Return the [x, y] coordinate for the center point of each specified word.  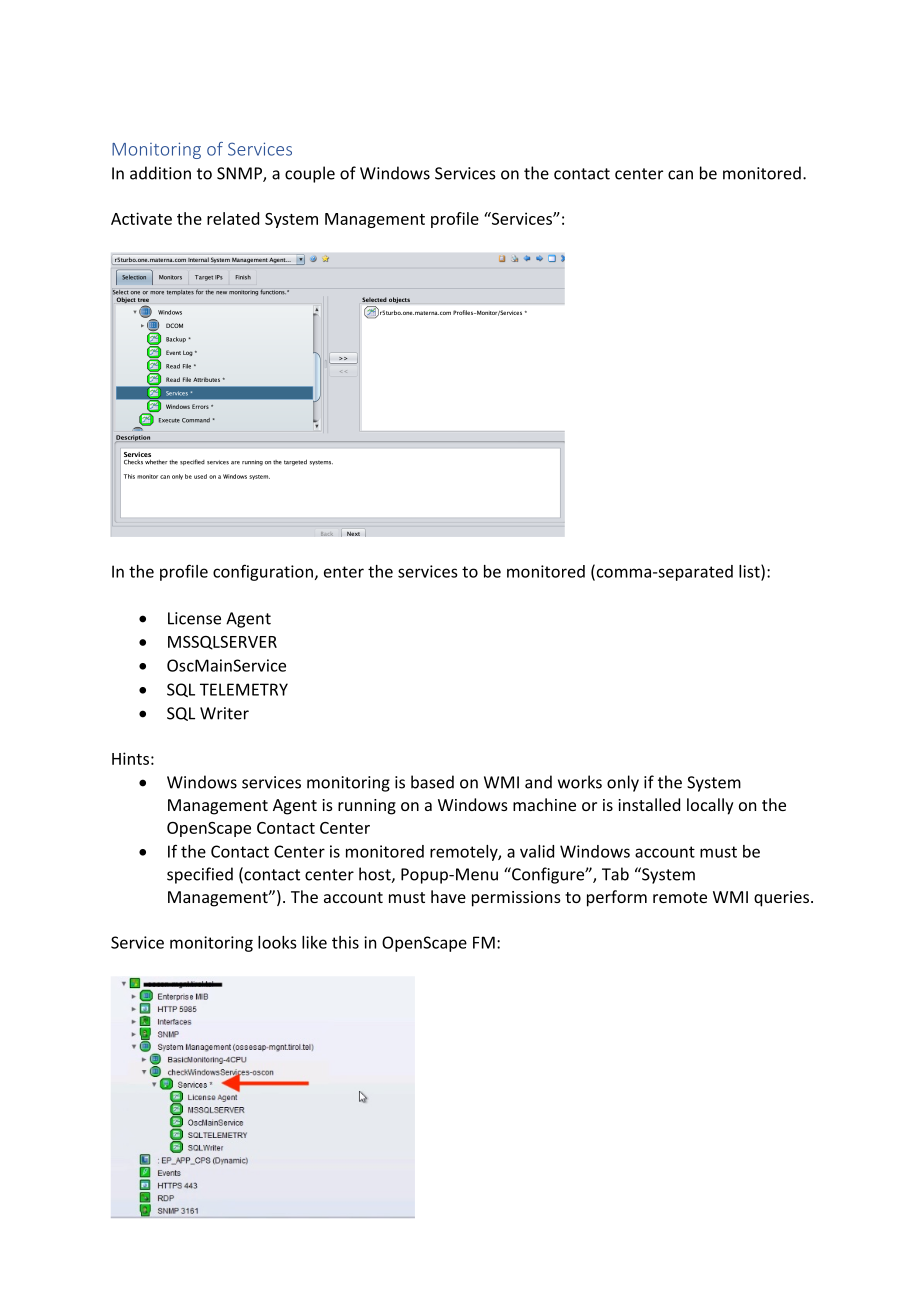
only [623, 783]
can [680, 175]
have [448, 896]
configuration [263, 572]
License [194, 618]
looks [277, 942]
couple [310, 174]
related [233, 218]
